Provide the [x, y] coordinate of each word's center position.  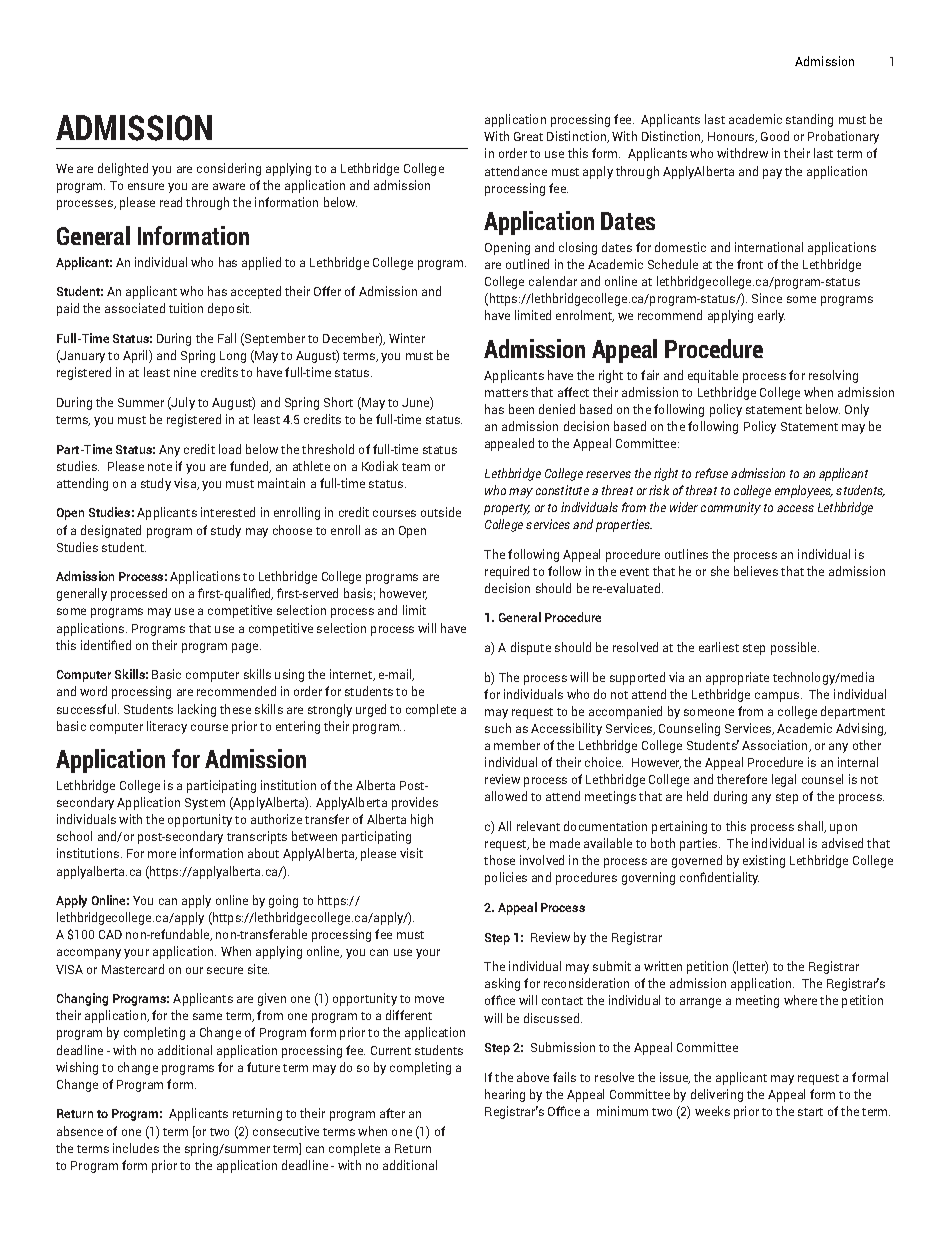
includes [136, 1148]
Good [775, 136]
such [498, 728]
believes [756, 571]
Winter [407, 338]
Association [776, 746]
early [771, 316]
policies [506, 878]
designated [111, 531]
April [136, 356]
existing [764, 861]
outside [441, 512]
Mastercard [133, 969]
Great [528, 136]
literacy [167, 727]
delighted [123, 169]
